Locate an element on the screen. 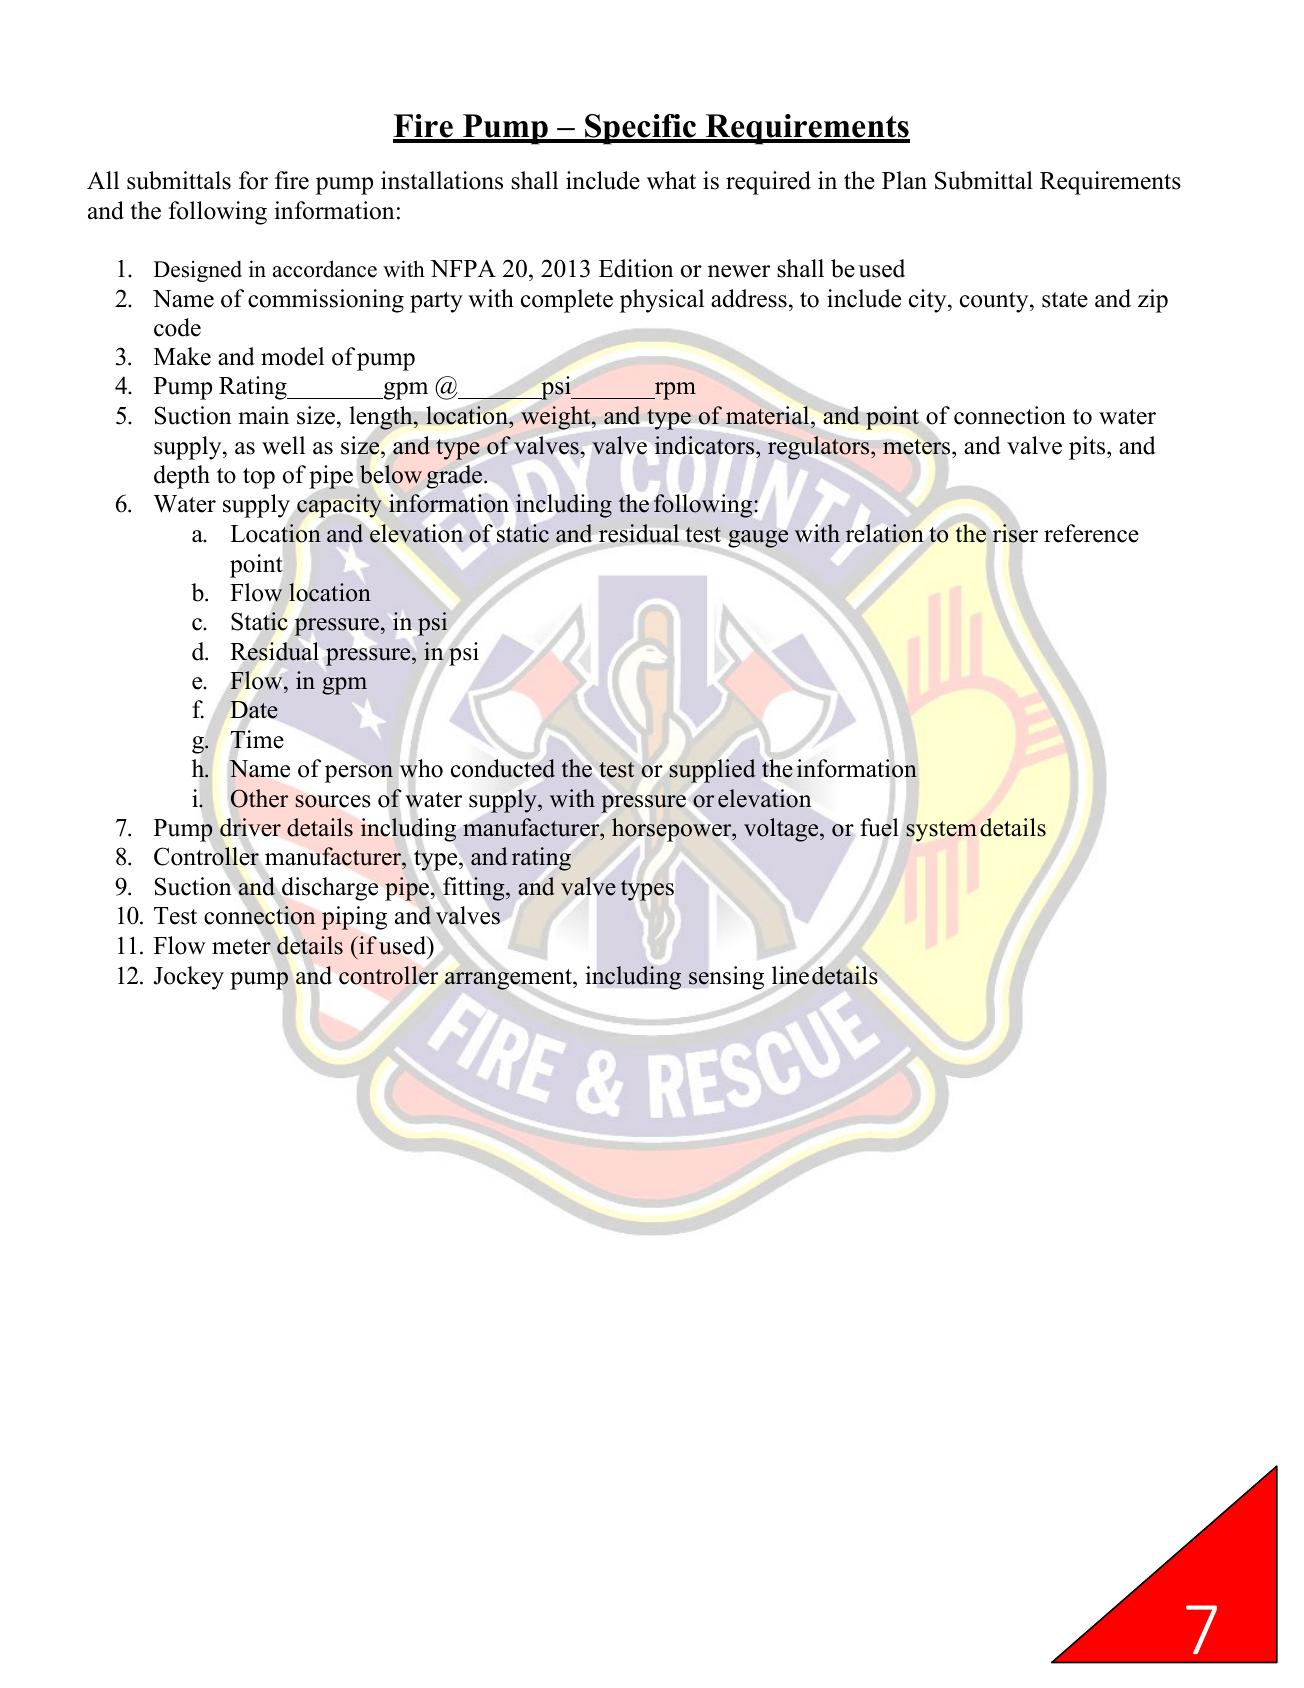 This screenshot has height=1688, width=1304. Plan is located at coordinates (904, 180).
